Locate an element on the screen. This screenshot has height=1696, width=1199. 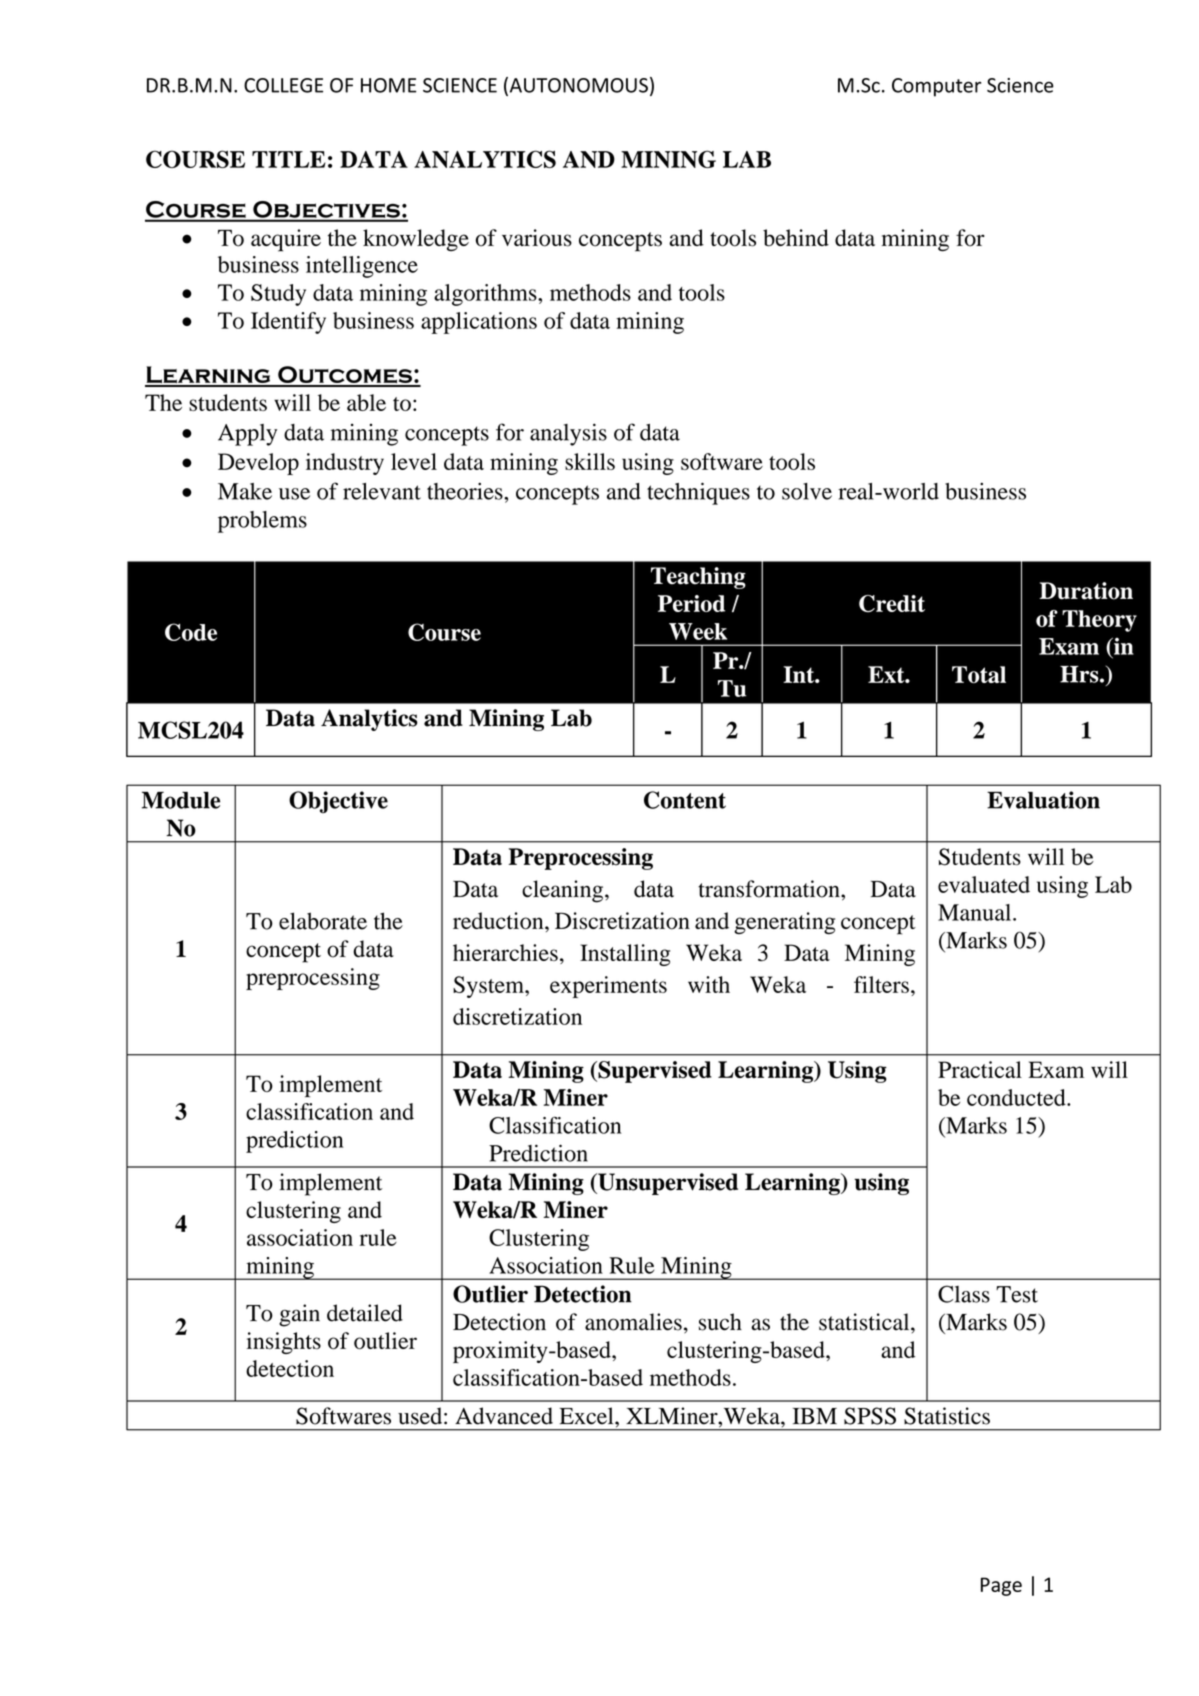
evaluated is located at coordinates (984, 884).
